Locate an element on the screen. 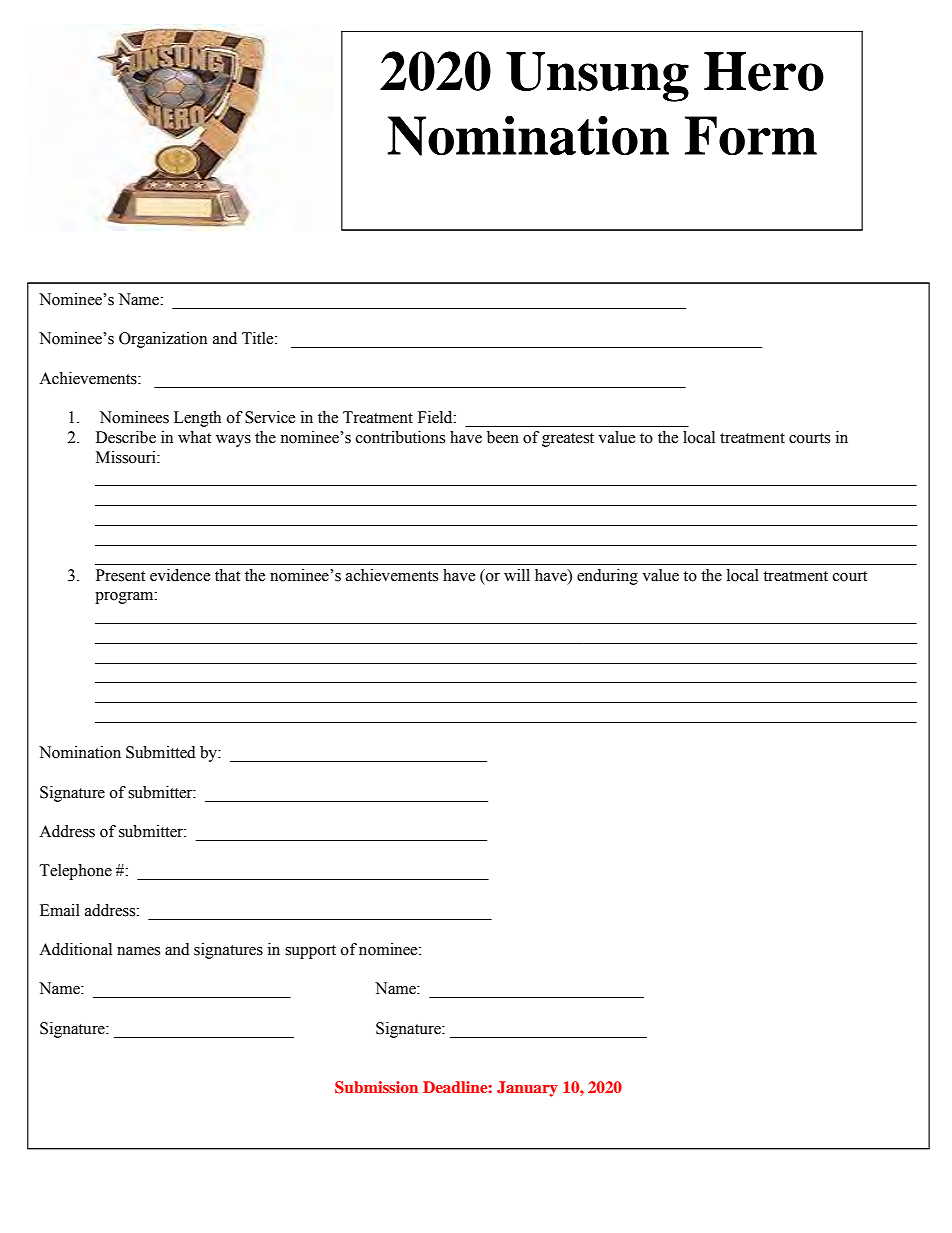 The height and width of the screenshot is (1233, 952). Form is located at coordinates (751, 136).
